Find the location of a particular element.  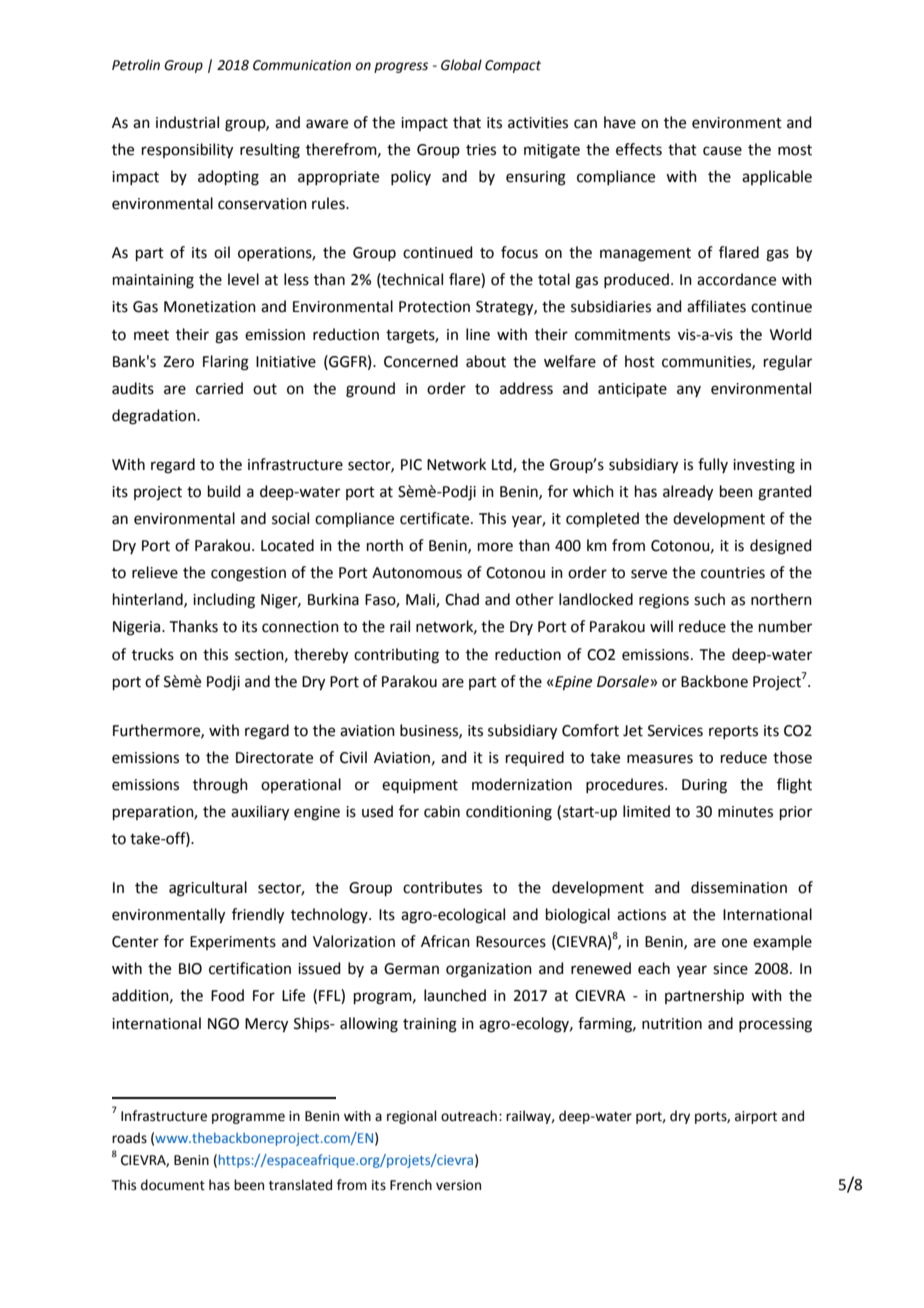

affiliates is located at coordinates (716, 306).
